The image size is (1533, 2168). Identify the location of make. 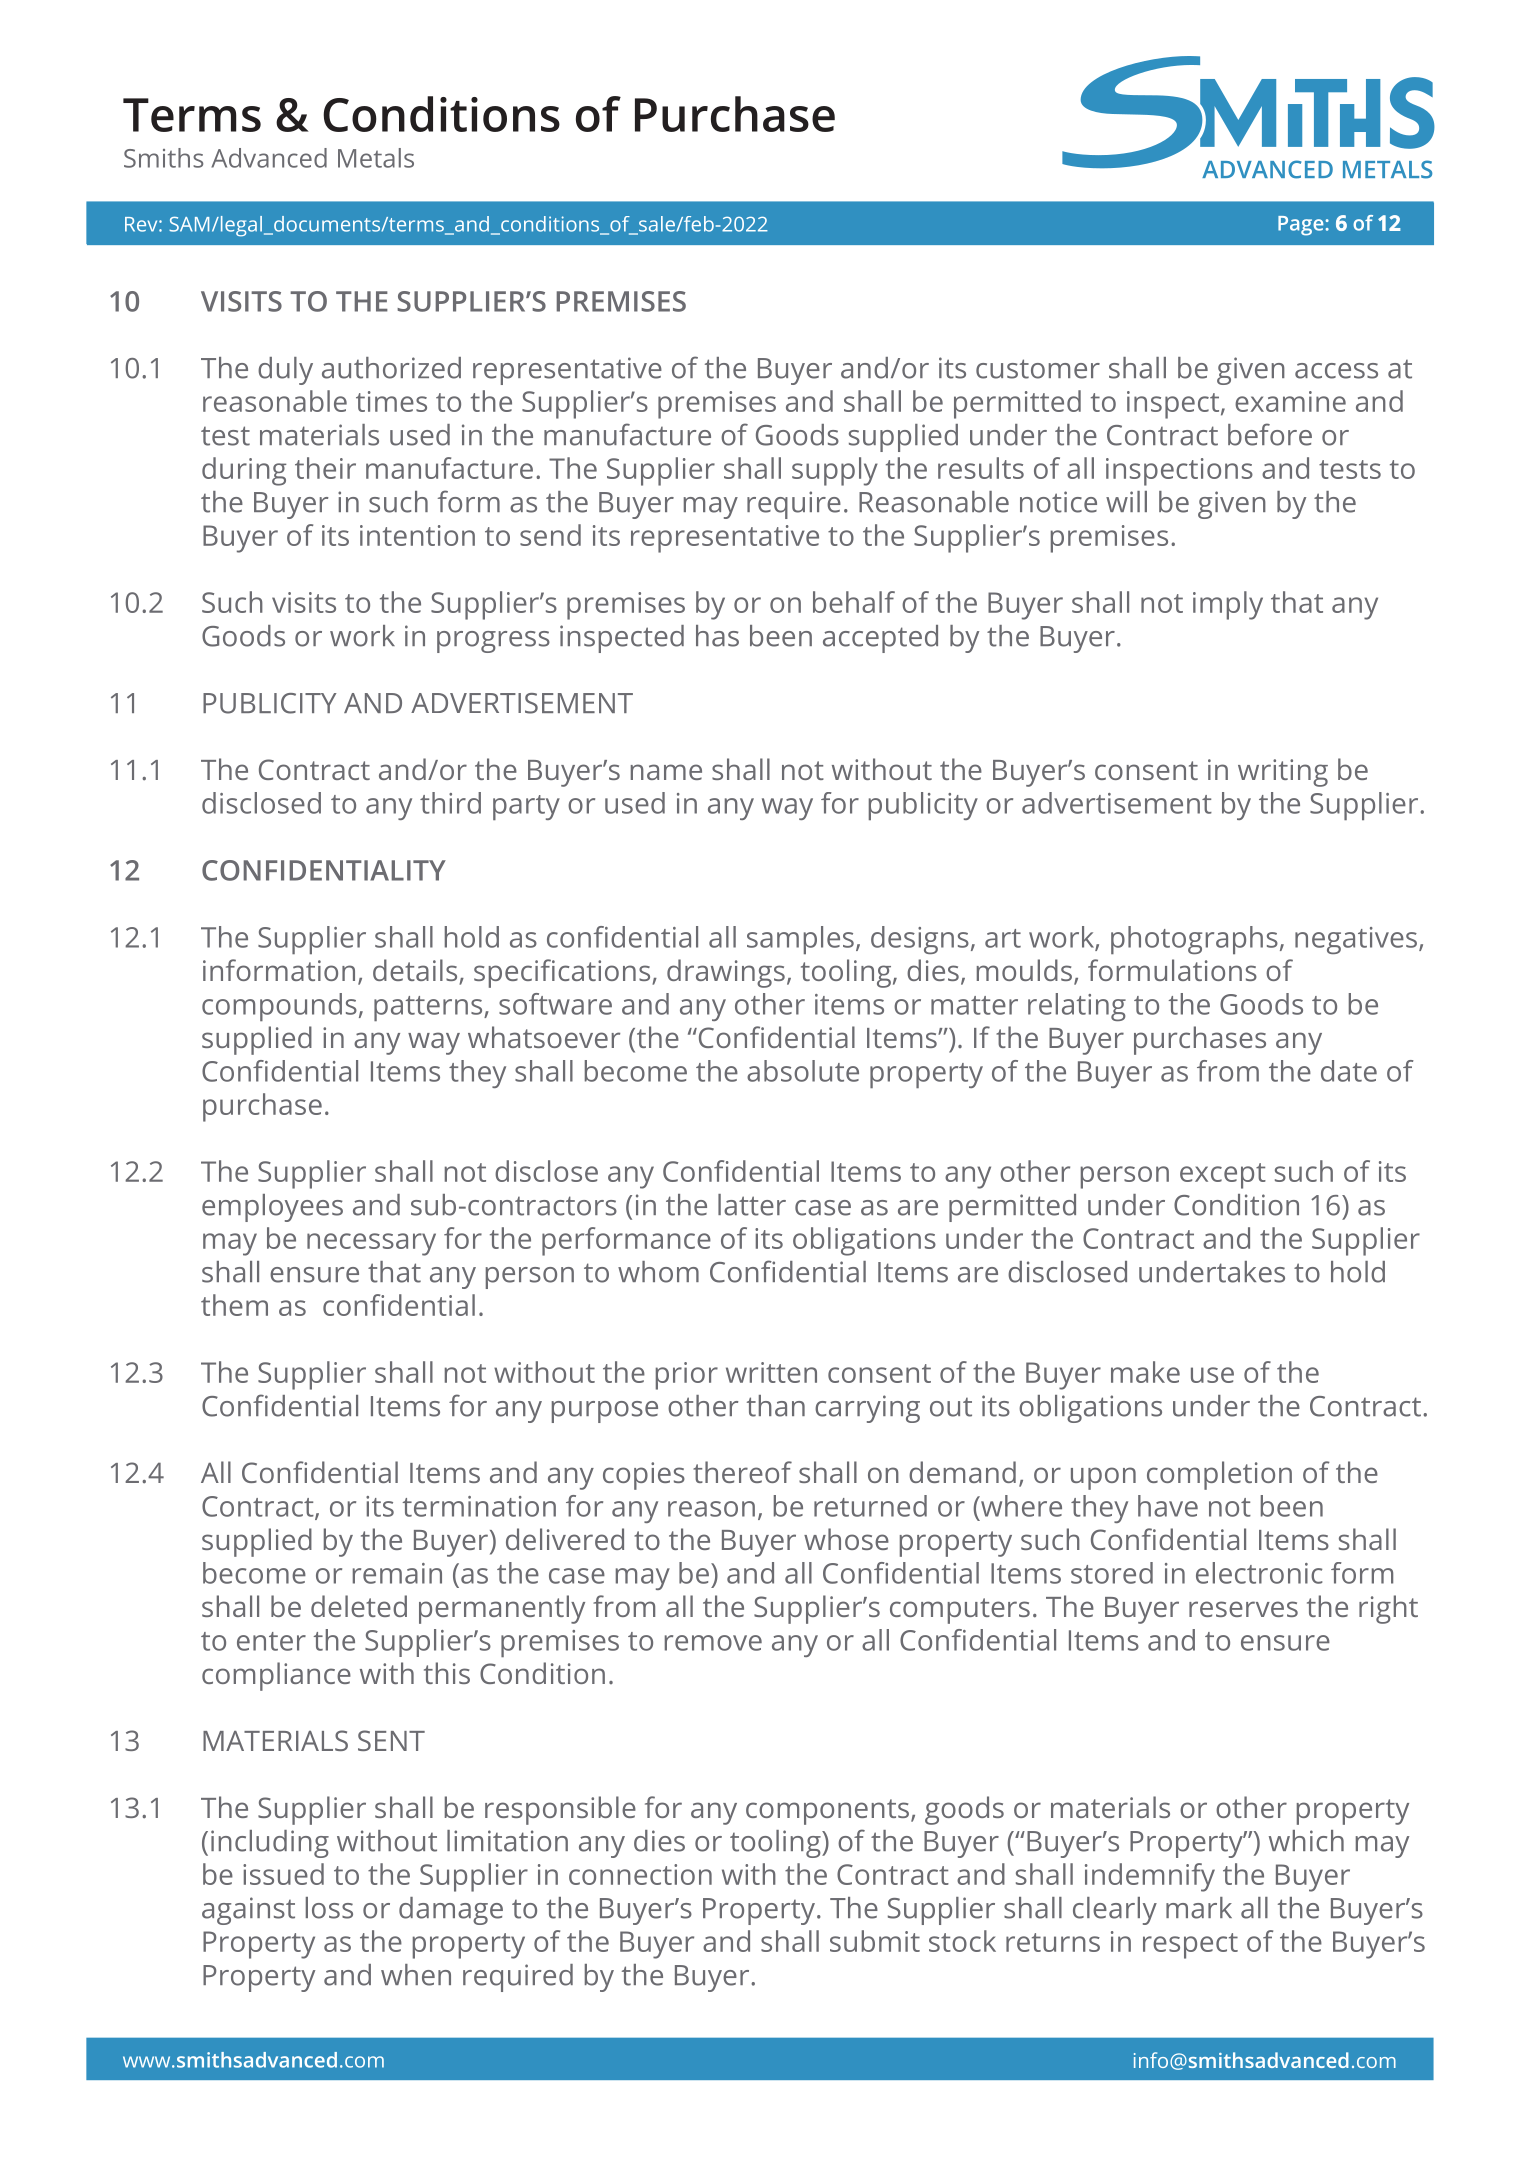
(1145, 1372).
